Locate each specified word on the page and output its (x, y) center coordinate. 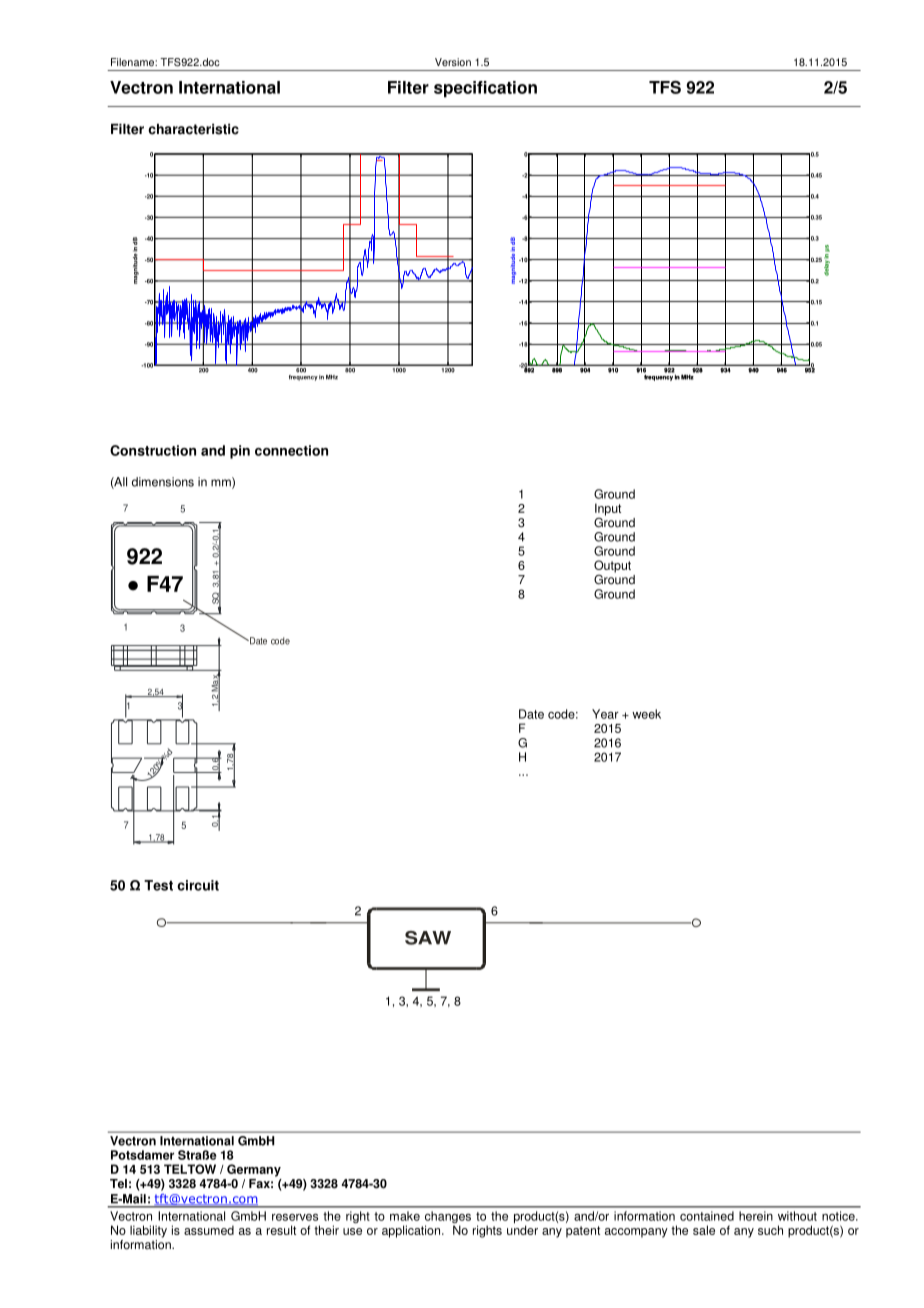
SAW (428, 938)
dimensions (163, 482)
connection (291, 450)
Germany (254, 1170)
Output (612, 566)
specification (485, 89)
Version (453, 62)
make (405, 1216)
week (646, 714)
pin (240, 452)
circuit (198, 885)
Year (605, 714)
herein (756, 1216)
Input (608, 509)
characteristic (193, 129)
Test (158, 885)
